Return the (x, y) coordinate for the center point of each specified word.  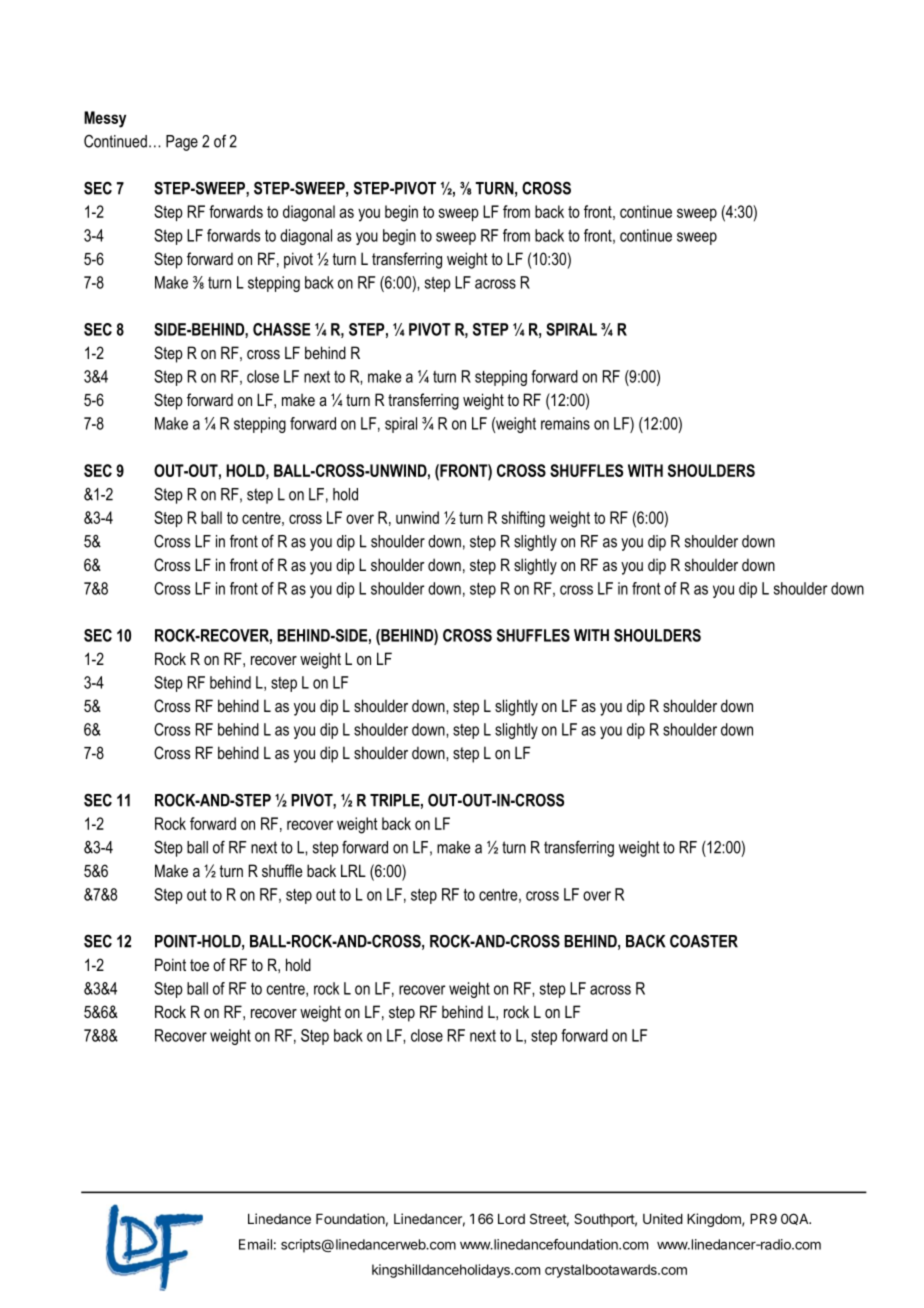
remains (565, 423)
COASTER (704, 941)
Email (255, 1244)
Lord (511, 1218)
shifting (523, 519)
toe (199, 965)
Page (182, 143)
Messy (105, 119)
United (663, 1218)
